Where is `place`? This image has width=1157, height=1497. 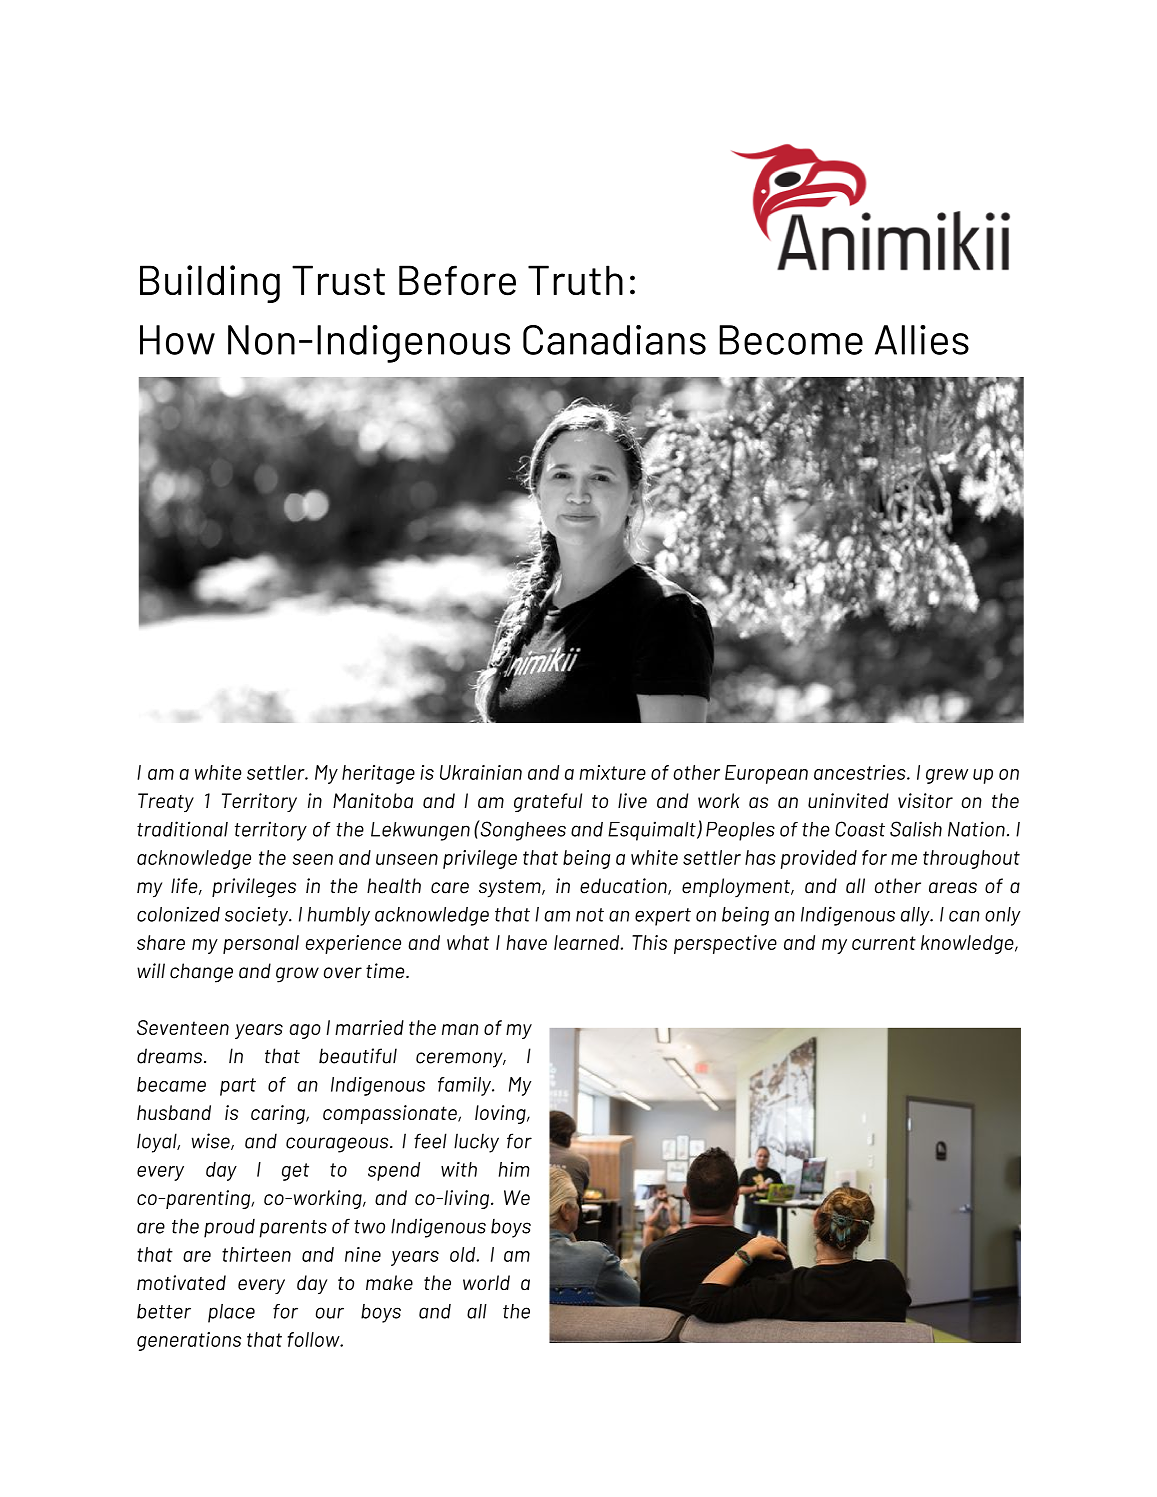
place is located at coordinates (231, 1313).
